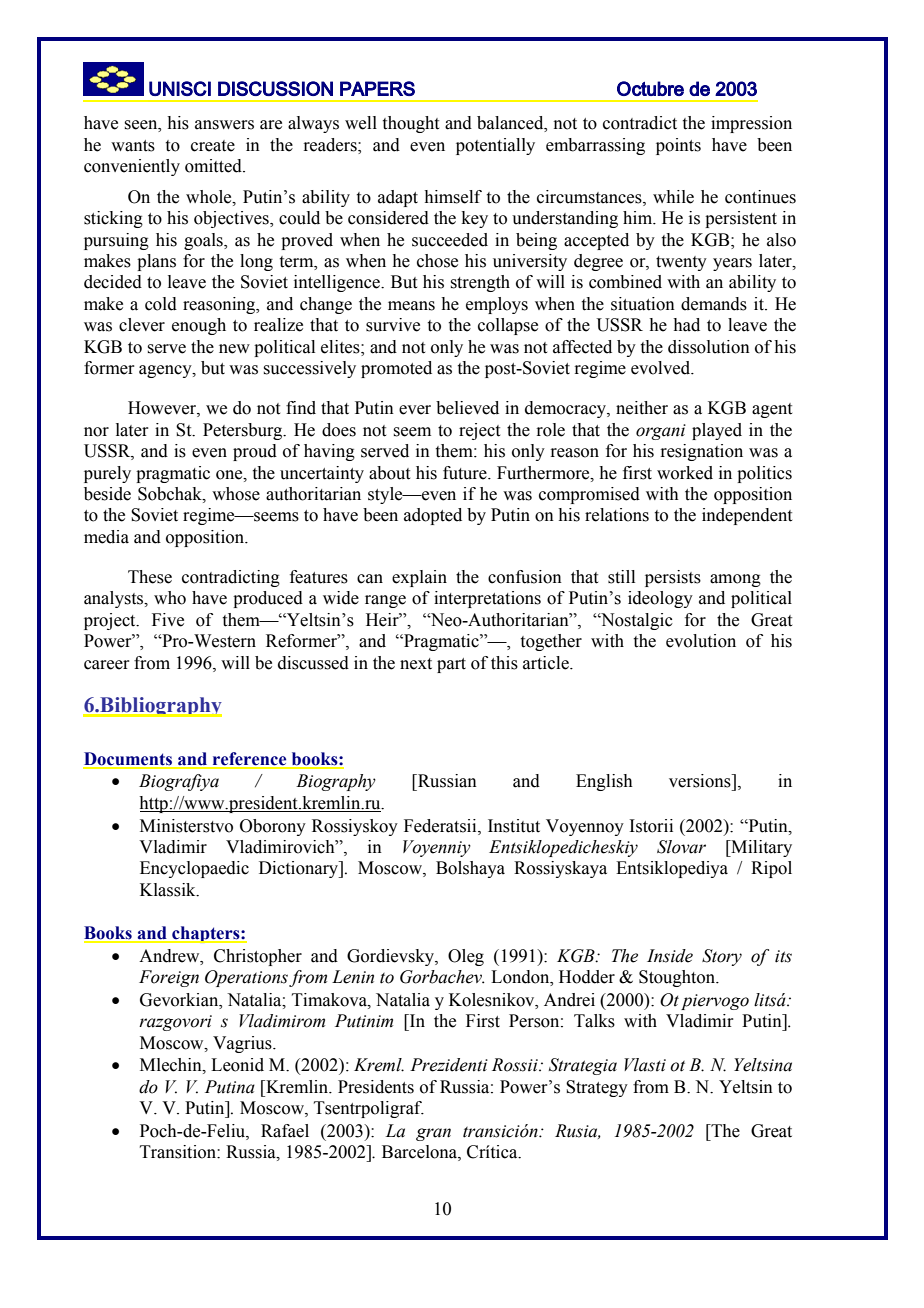  What do you see at coordinates (244, 431) in the image?
I see `Petersburg` at bounding box center [244, 431].
